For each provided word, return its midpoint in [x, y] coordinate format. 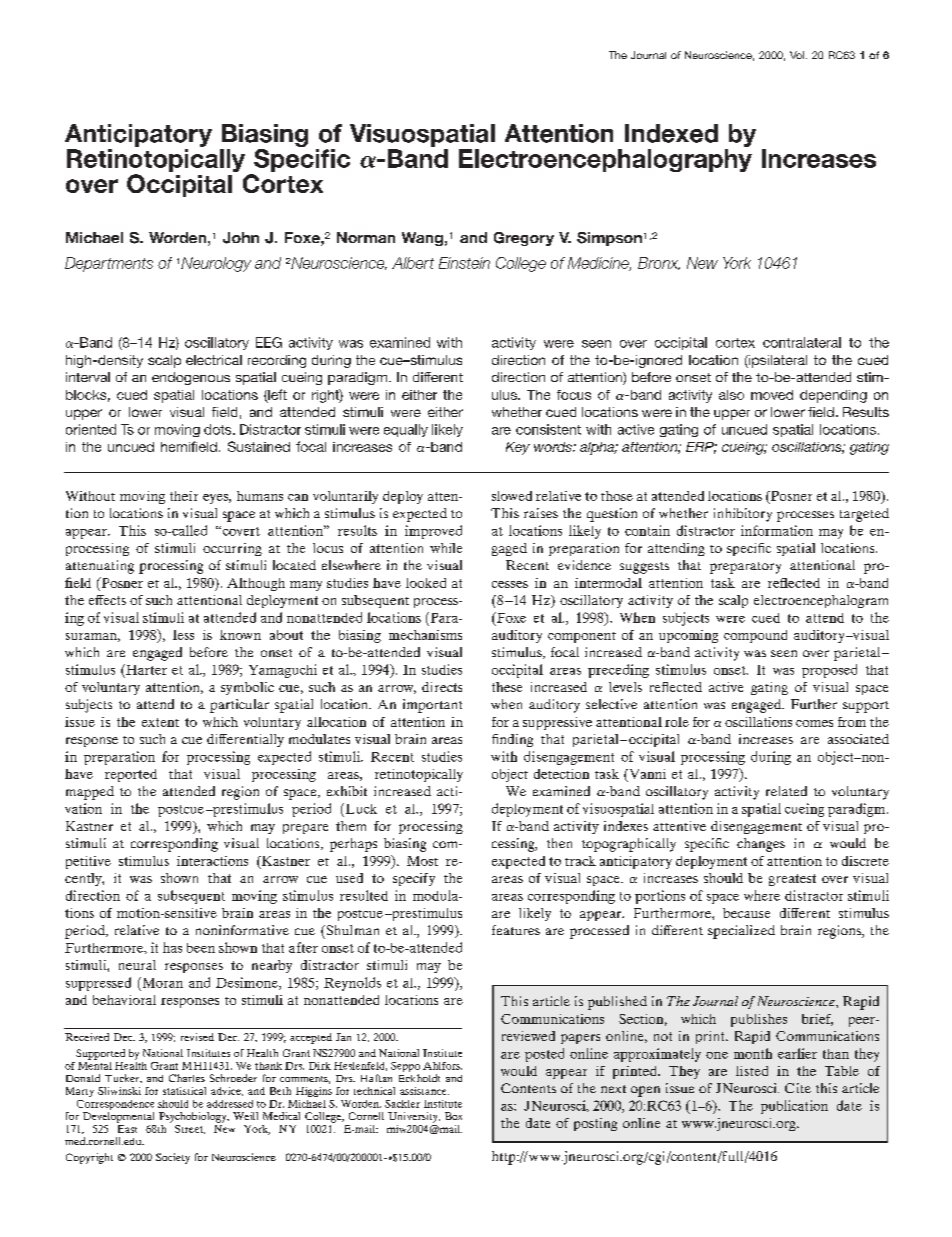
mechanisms [425, 635]
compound [755, 636]
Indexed [671, 133]
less [183, 635]
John [241, 238]
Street [190, 1129]
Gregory [524, 239]
